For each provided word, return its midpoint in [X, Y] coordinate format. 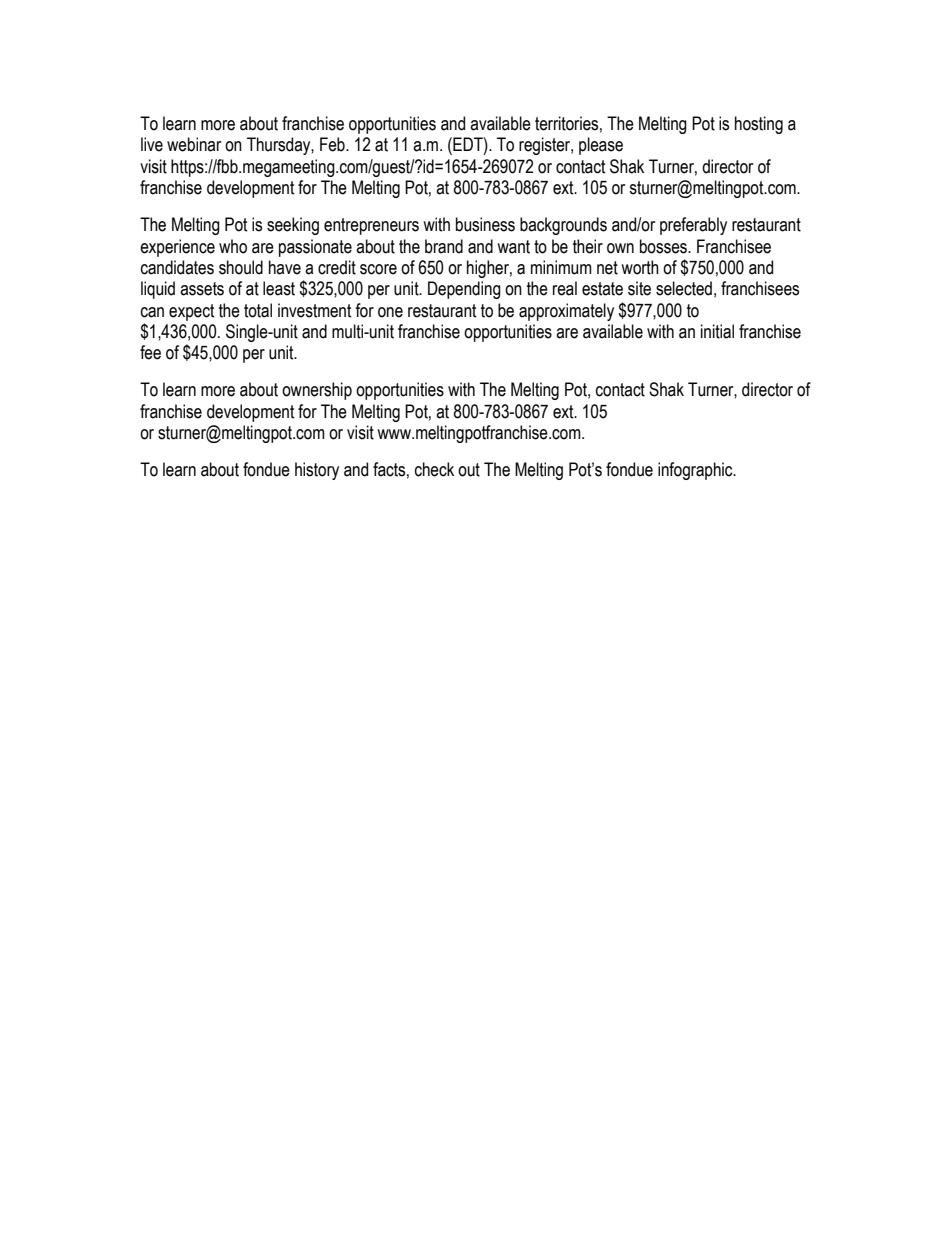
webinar [194, 144]
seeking [293, 226]
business [485, 224]
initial [717, 331]
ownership [317, 391]
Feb [333, 144]
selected [684, 288]
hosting [759, 125]
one [390, 312]
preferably [693, 226]
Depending [464, 290]
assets [202, 289]
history [317, 471]
